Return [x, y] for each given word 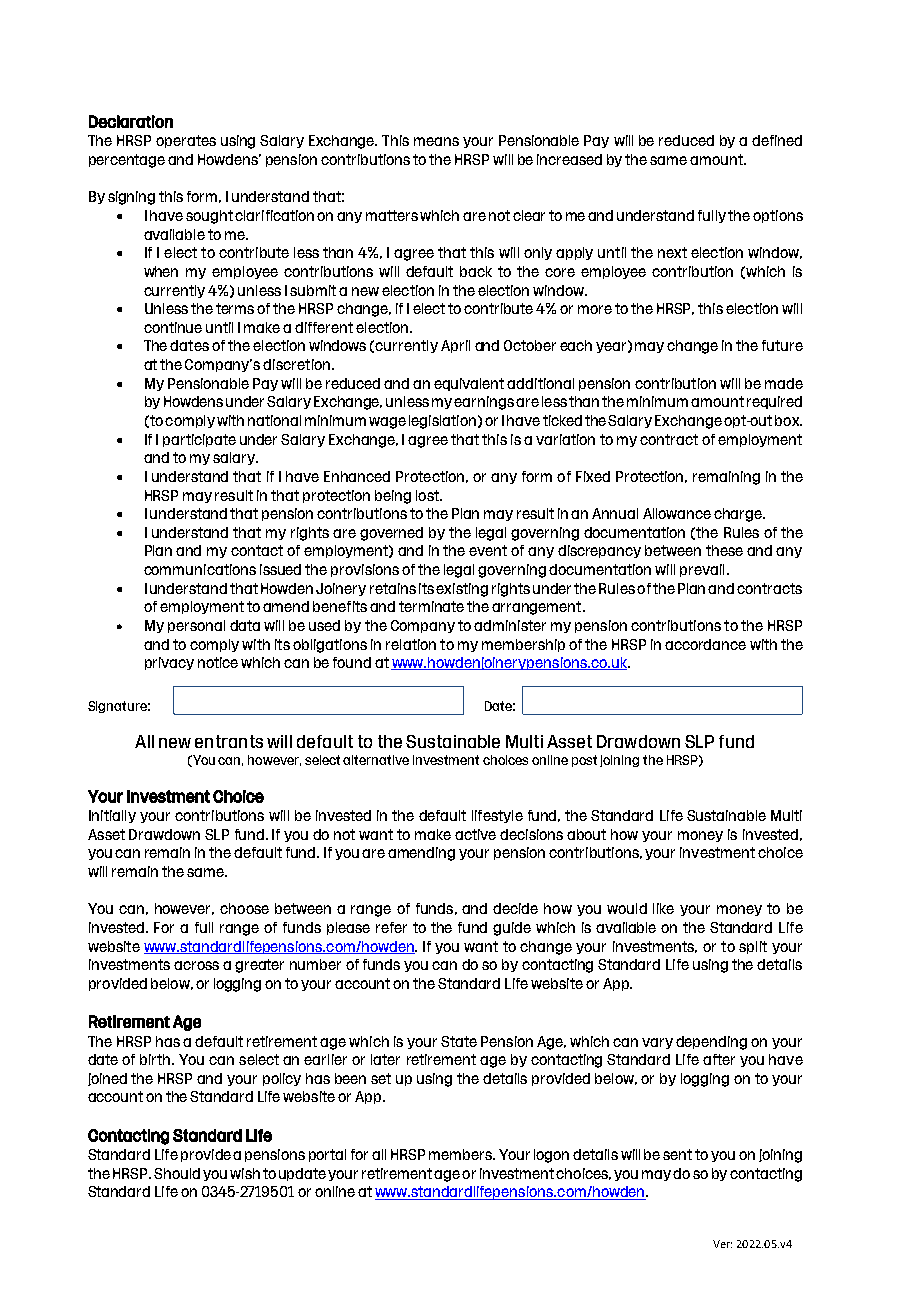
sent [677, 1154]
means [436, 141]
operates [186, 141]
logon [551, 1156]
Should [177, 1173]
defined [777, 140]
